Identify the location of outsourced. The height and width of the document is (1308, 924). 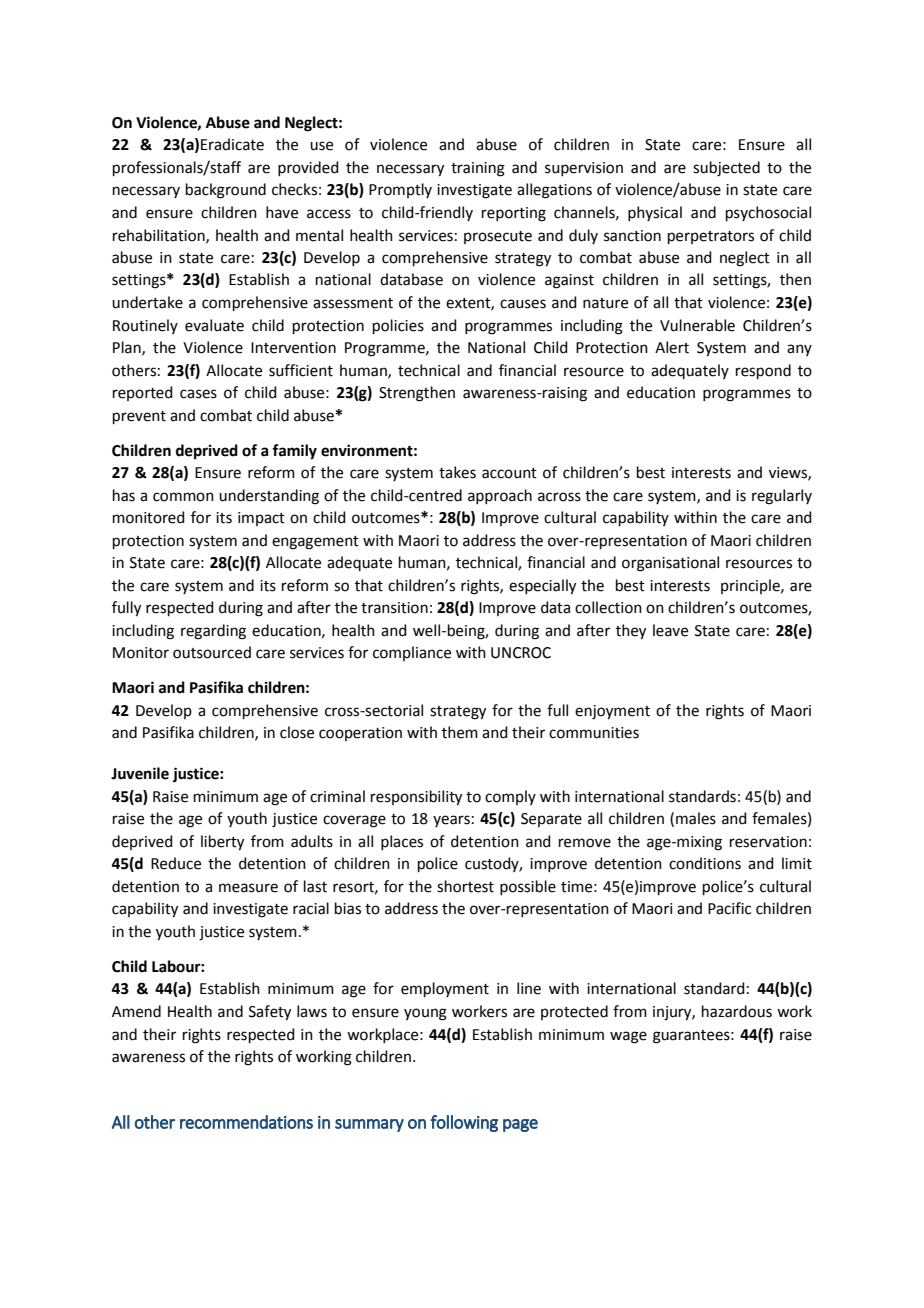
(212, 652).
